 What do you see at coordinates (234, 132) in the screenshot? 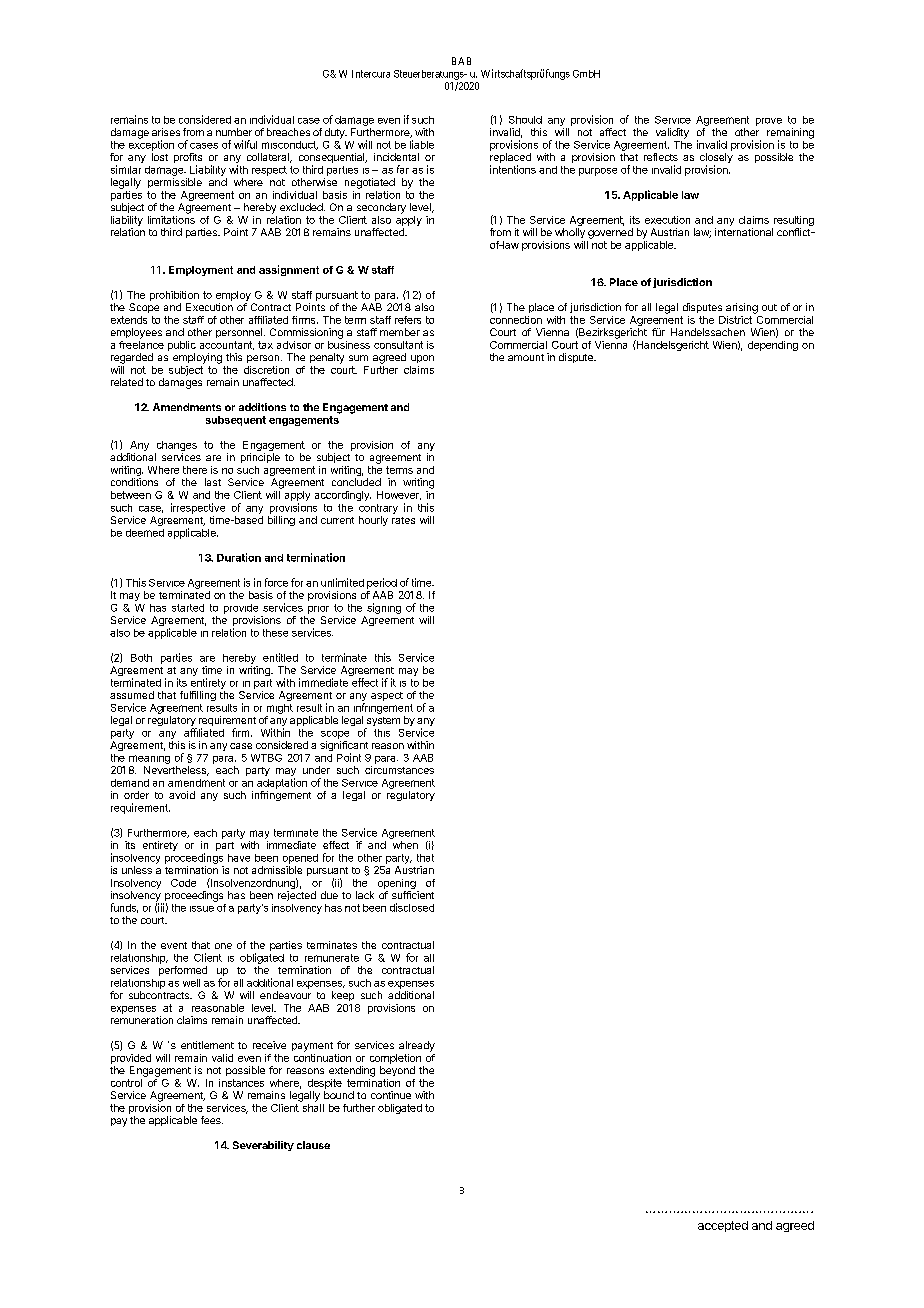
I see `number` at bounding box center [234, 132].
